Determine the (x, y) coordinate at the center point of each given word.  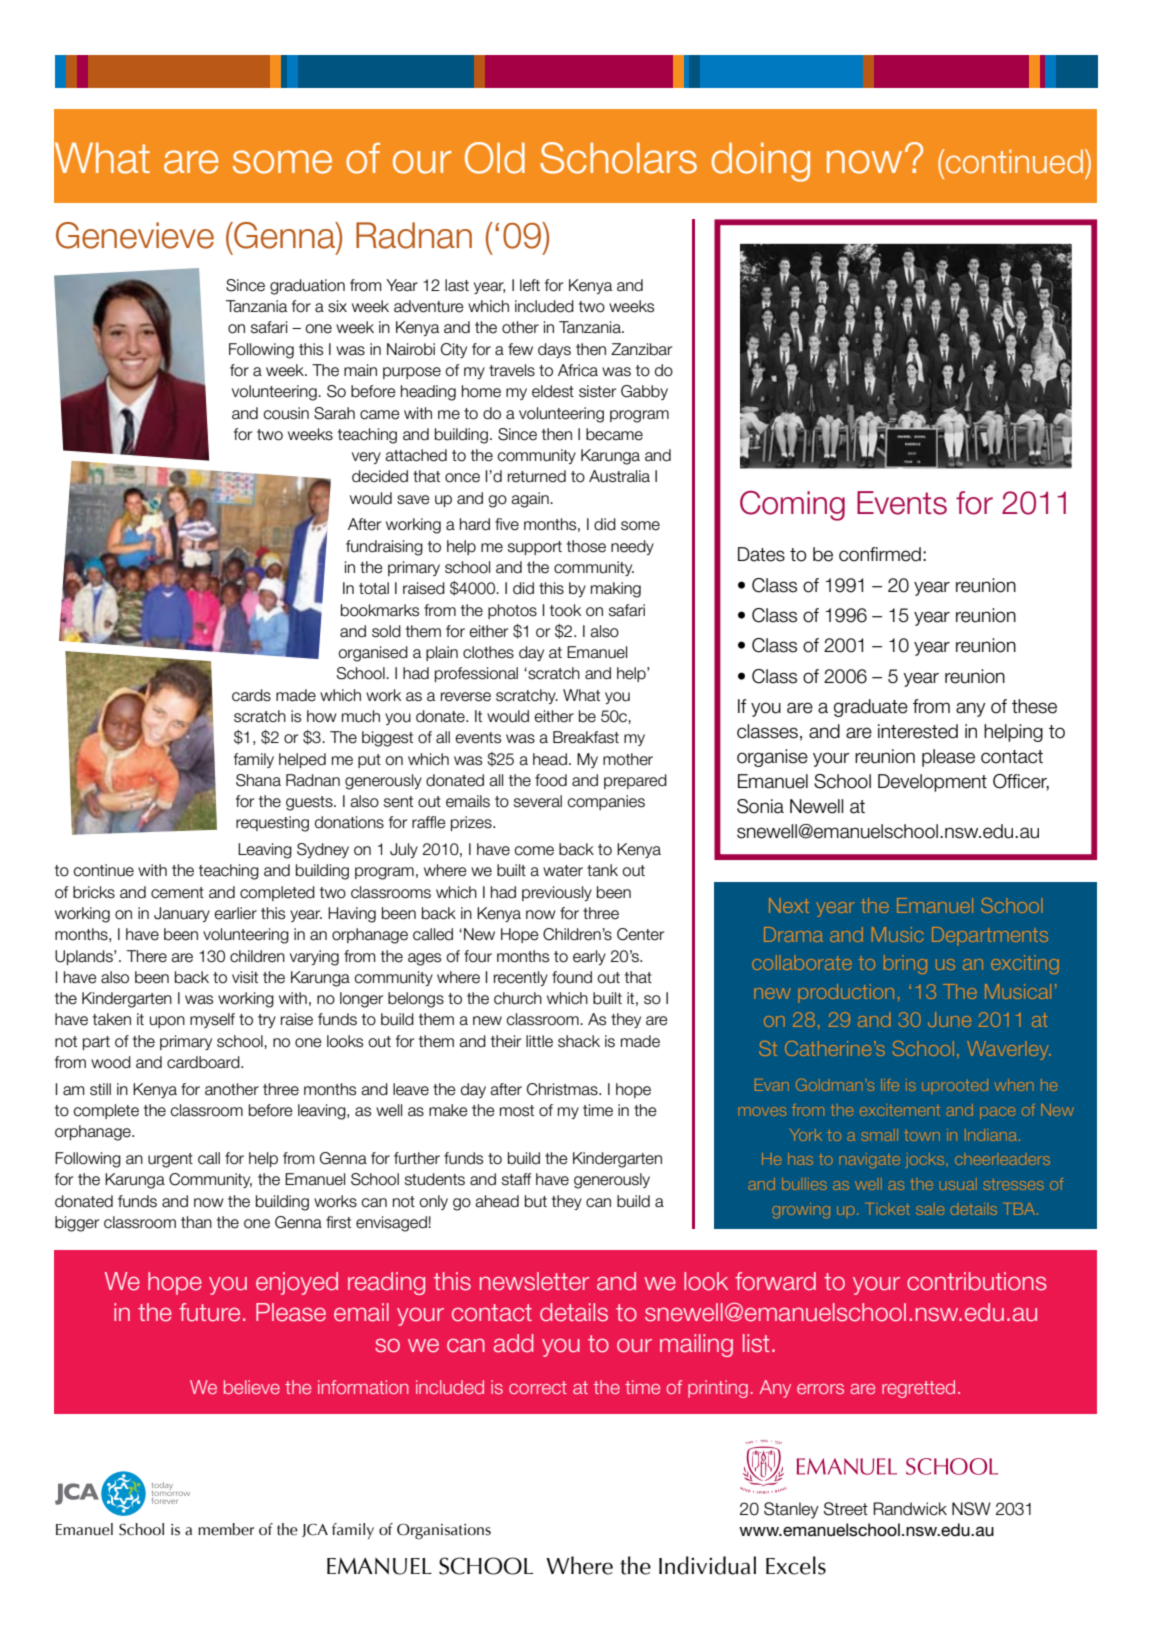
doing (761, 162)
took (565, 610)
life (890, 1085)
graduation (307, 287)
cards (251, 695)
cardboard (204, 1062)
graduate (871, 708)
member (226, 1529)
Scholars (618, 158)
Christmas (563, 1089)
